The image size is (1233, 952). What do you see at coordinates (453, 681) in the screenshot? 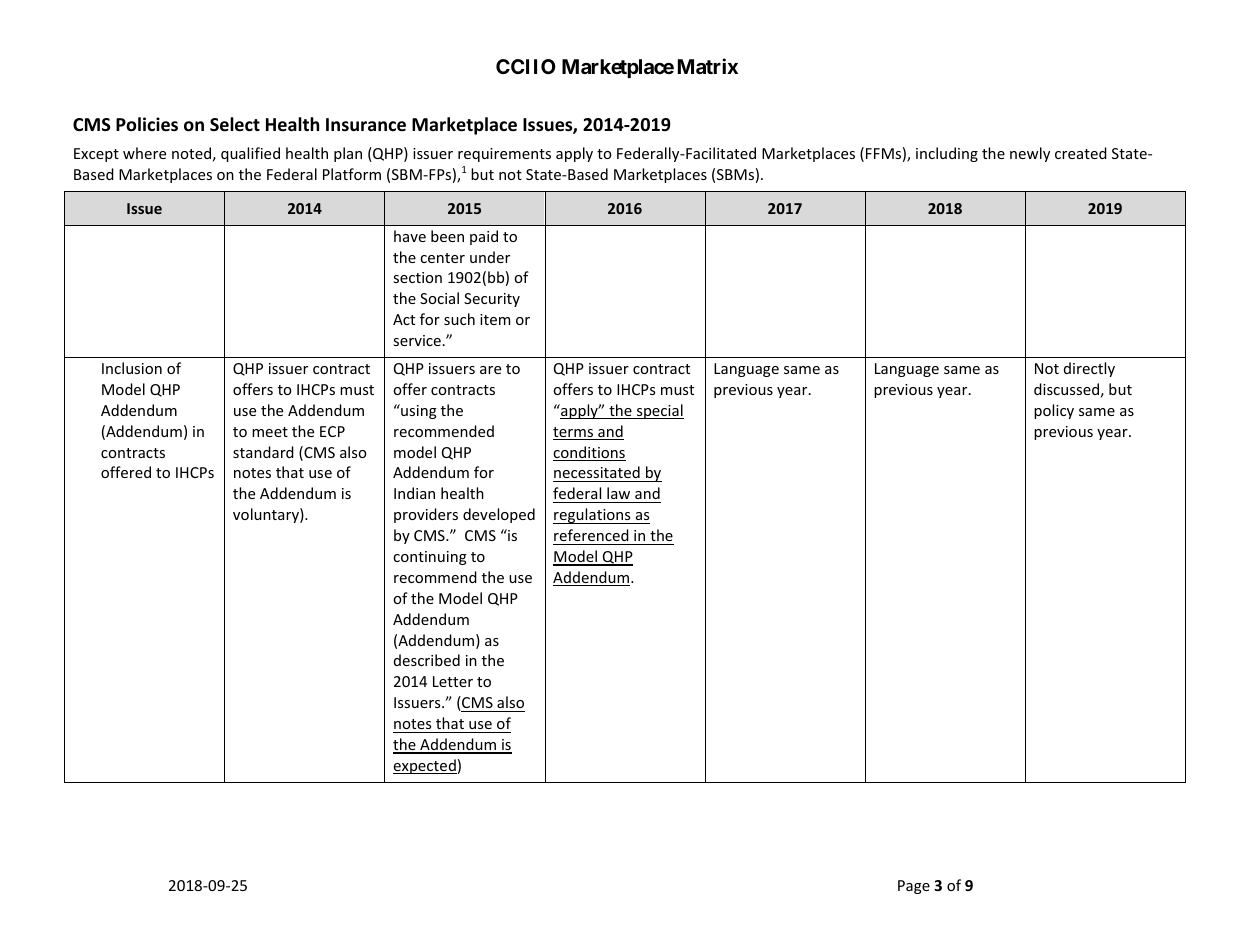
I see `Letter` at bounding box center [453, 681].
